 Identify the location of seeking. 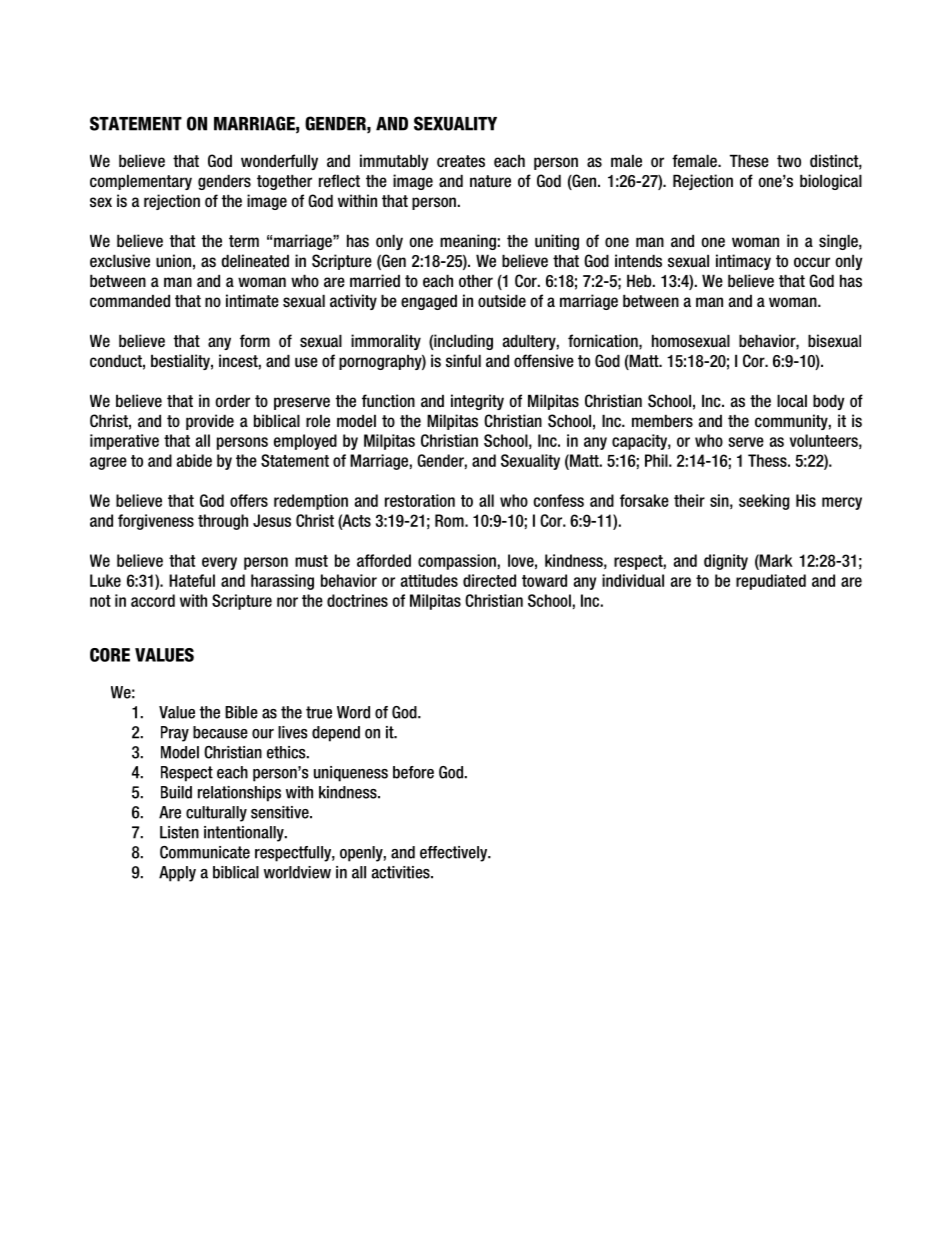
(764, 502).
